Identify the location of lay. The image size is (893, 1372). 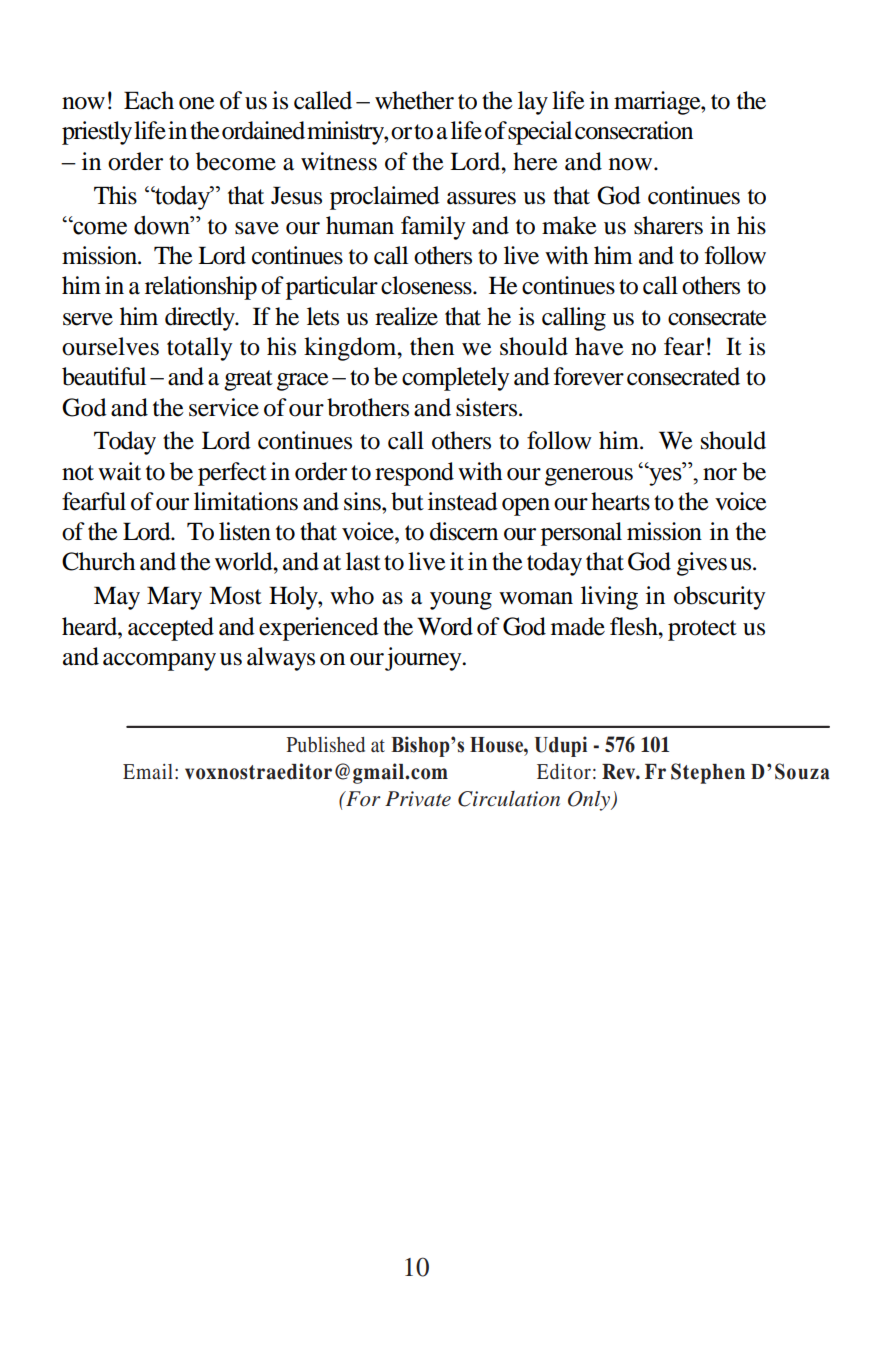
(533, 103).
